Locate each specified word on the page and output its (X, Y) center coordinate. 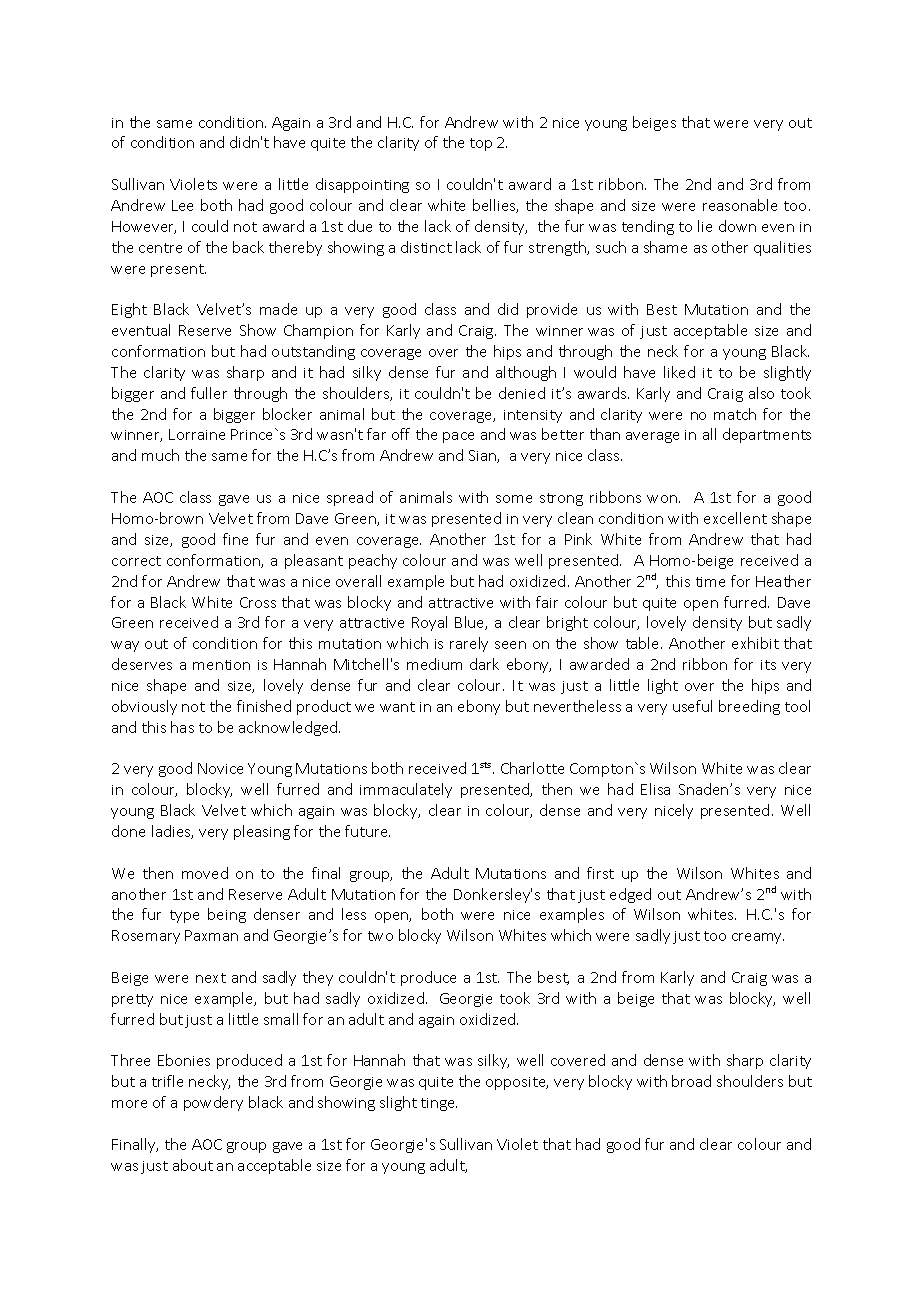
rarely (469, 644)
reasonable (740, 205)
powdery (213, 1103)
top (481, 144)
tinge (439, 1104)
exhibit (755, 643)
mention (221, 665)
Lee (182, 205)
